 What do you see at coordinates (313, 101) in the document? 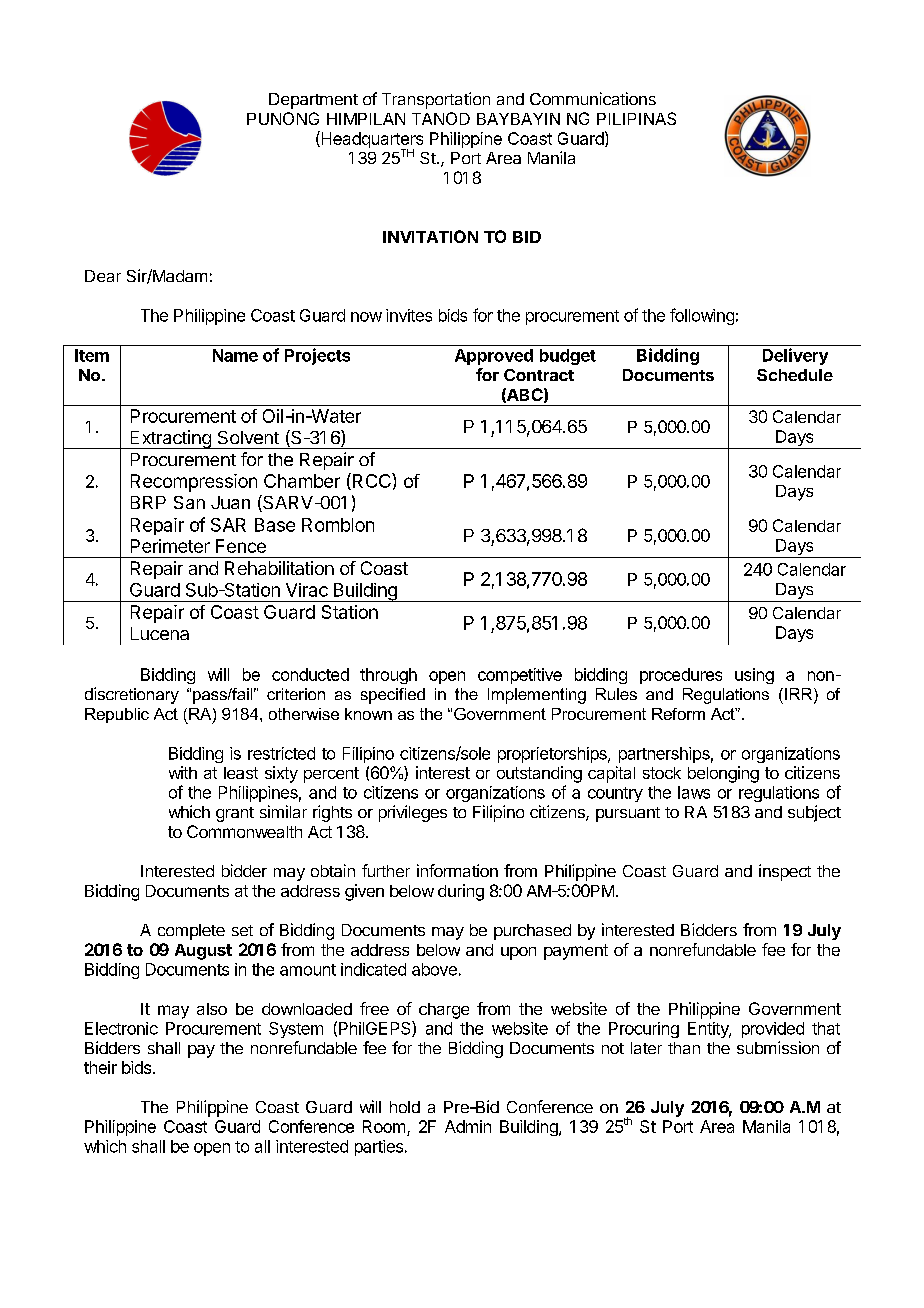
I see `Department` at bounding box center [313, 101].
